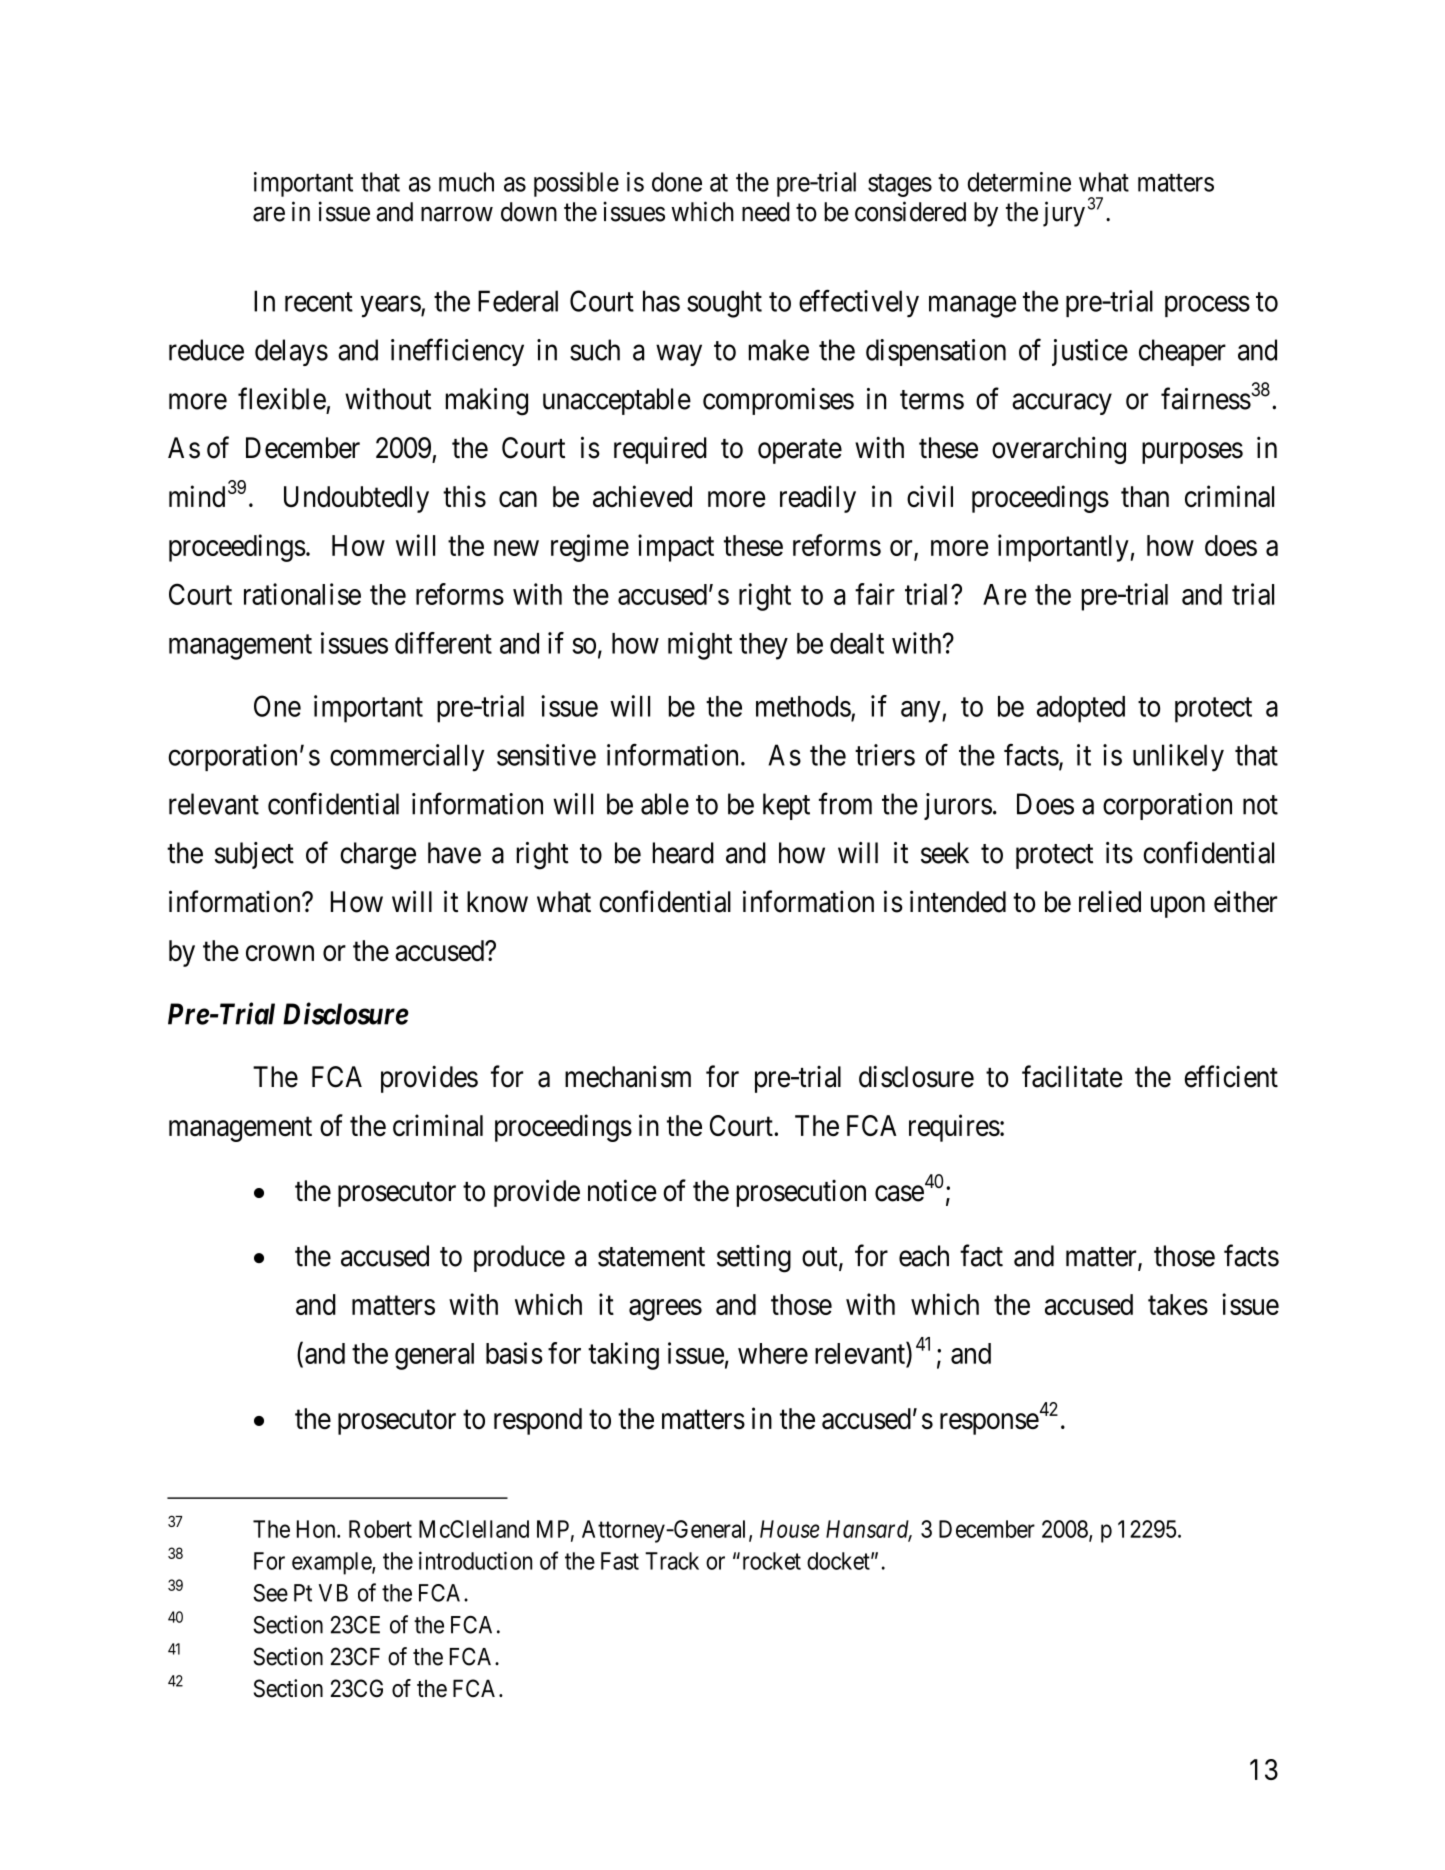 This screenshot has width=1445, height=1870. Describe the element at coordinates (766, 212) in the screenshot. I see `need` at that location.
